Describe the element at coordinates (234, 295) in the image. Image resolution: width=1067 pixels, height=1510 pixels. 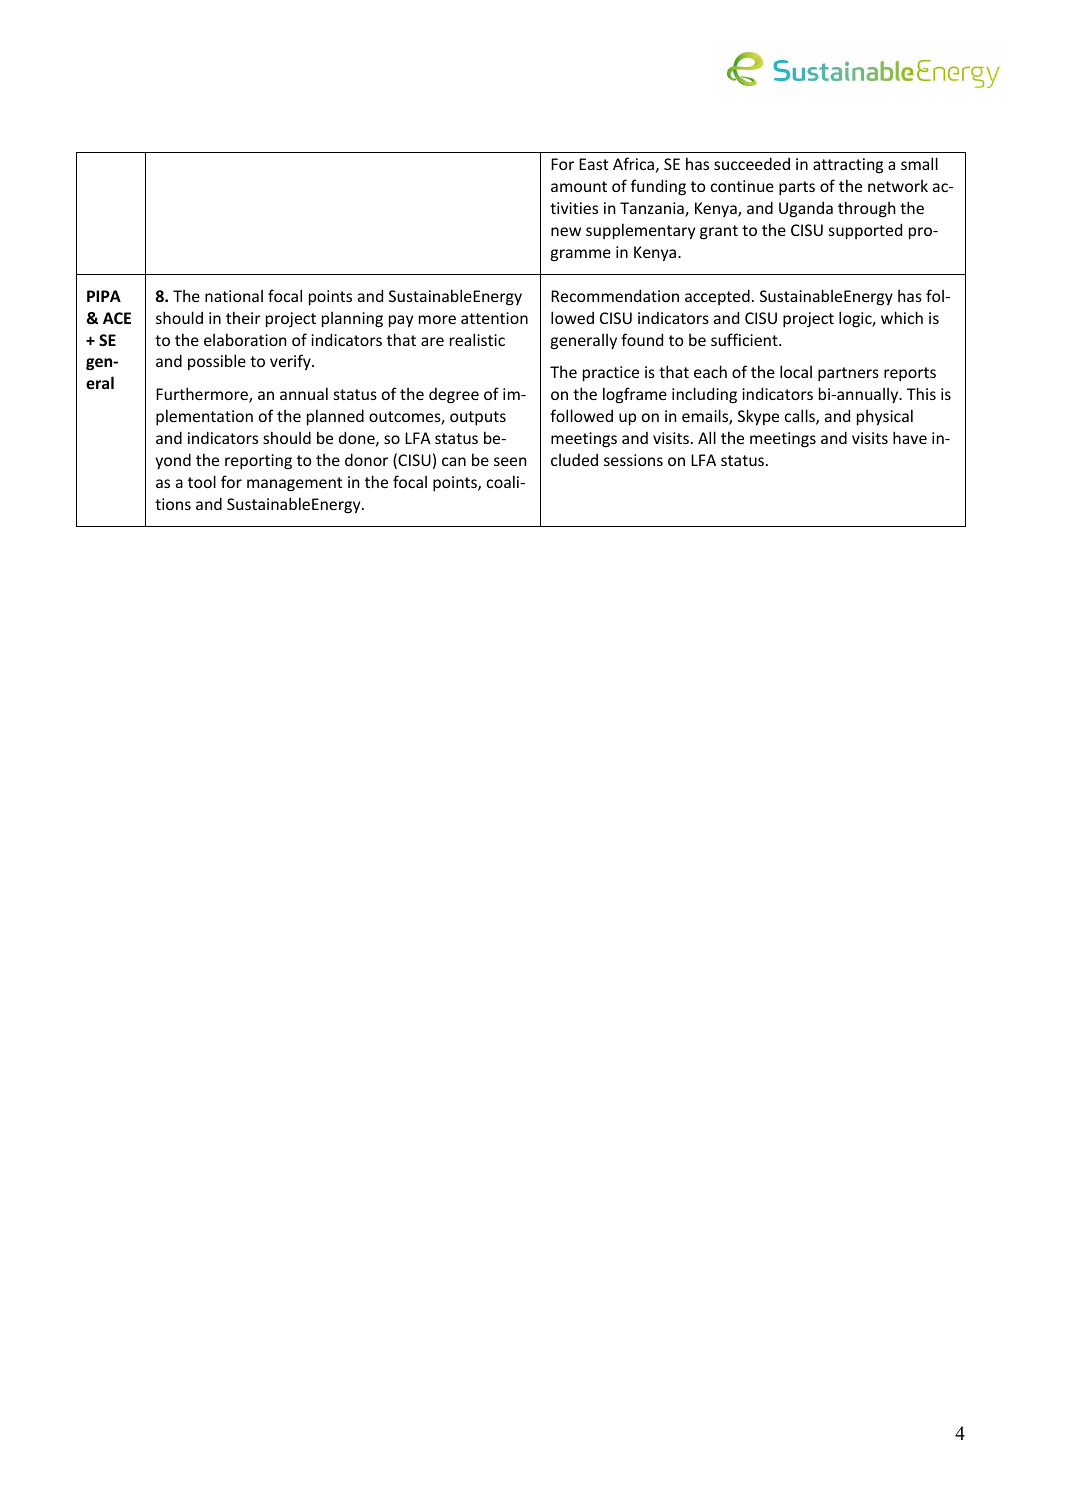
I see `national` at that location.
